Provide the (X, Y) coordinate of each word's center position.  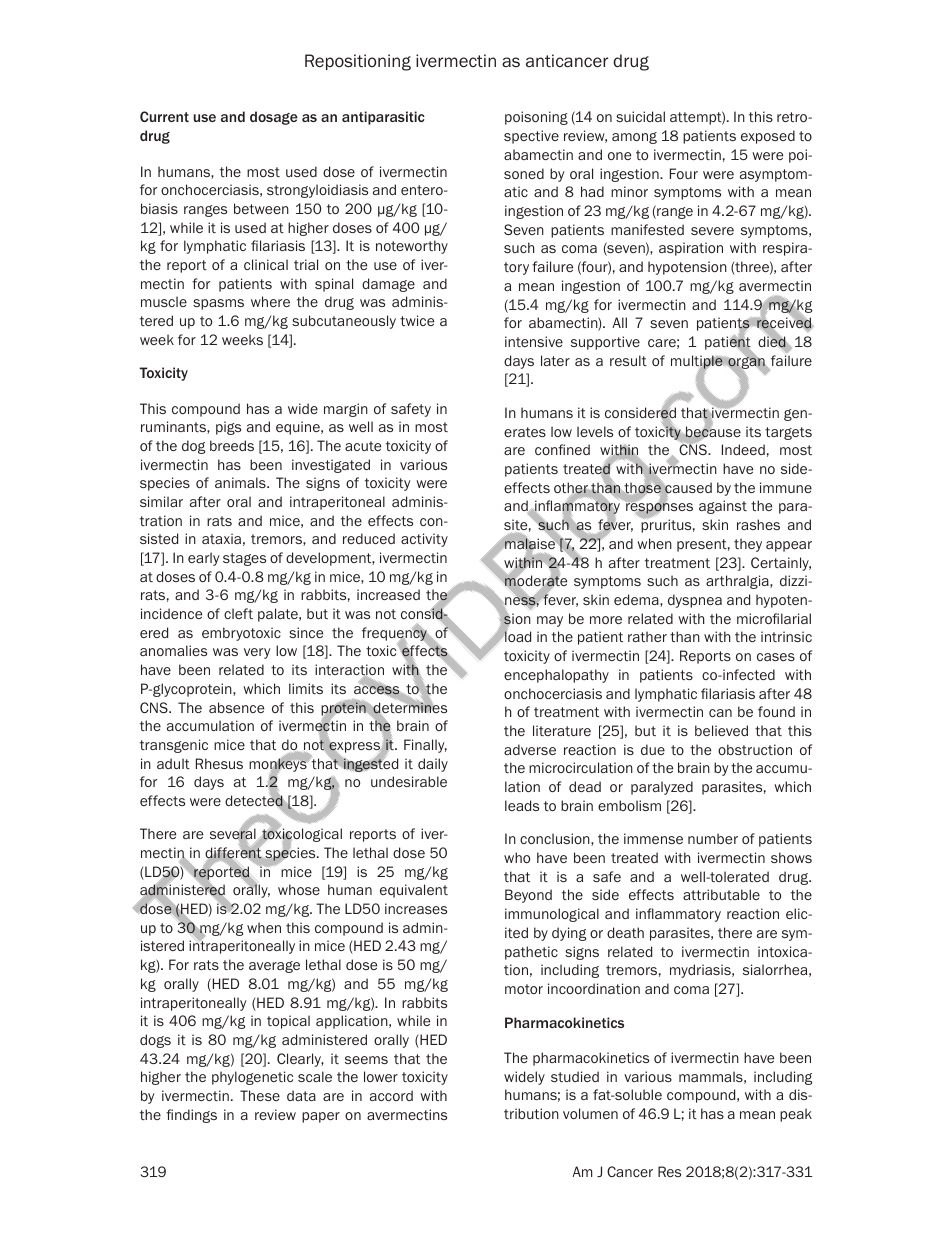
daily (433, 765)
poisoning (536, 118)
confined (562, 449)
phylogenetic (252, 1078)
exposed (768, 137)
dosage (274, 118)
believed (721, 730)
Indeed (743, 449)
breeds (232, 445)
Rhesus (219, 763)
